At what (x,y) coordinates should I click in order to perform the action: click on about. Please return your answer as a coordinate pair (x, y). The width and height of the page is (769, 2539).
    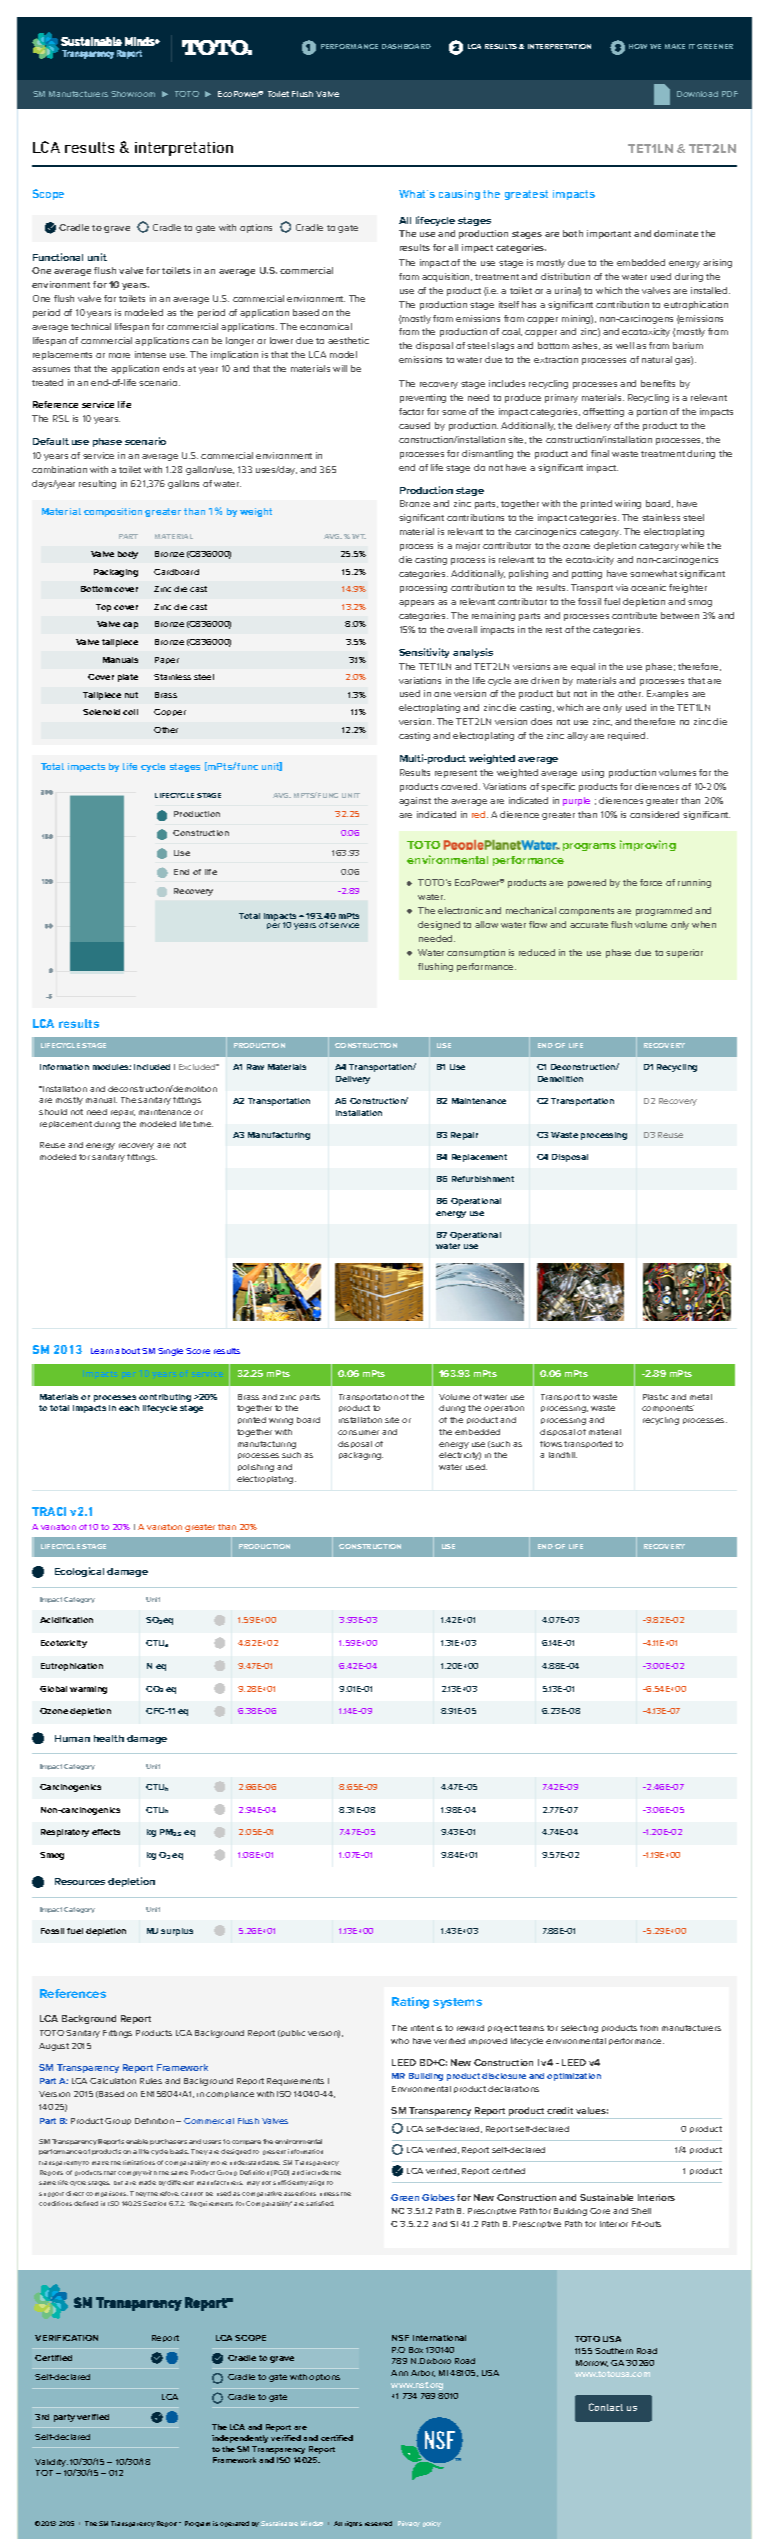
    Looking at the image, I should click on (127, 1351).
